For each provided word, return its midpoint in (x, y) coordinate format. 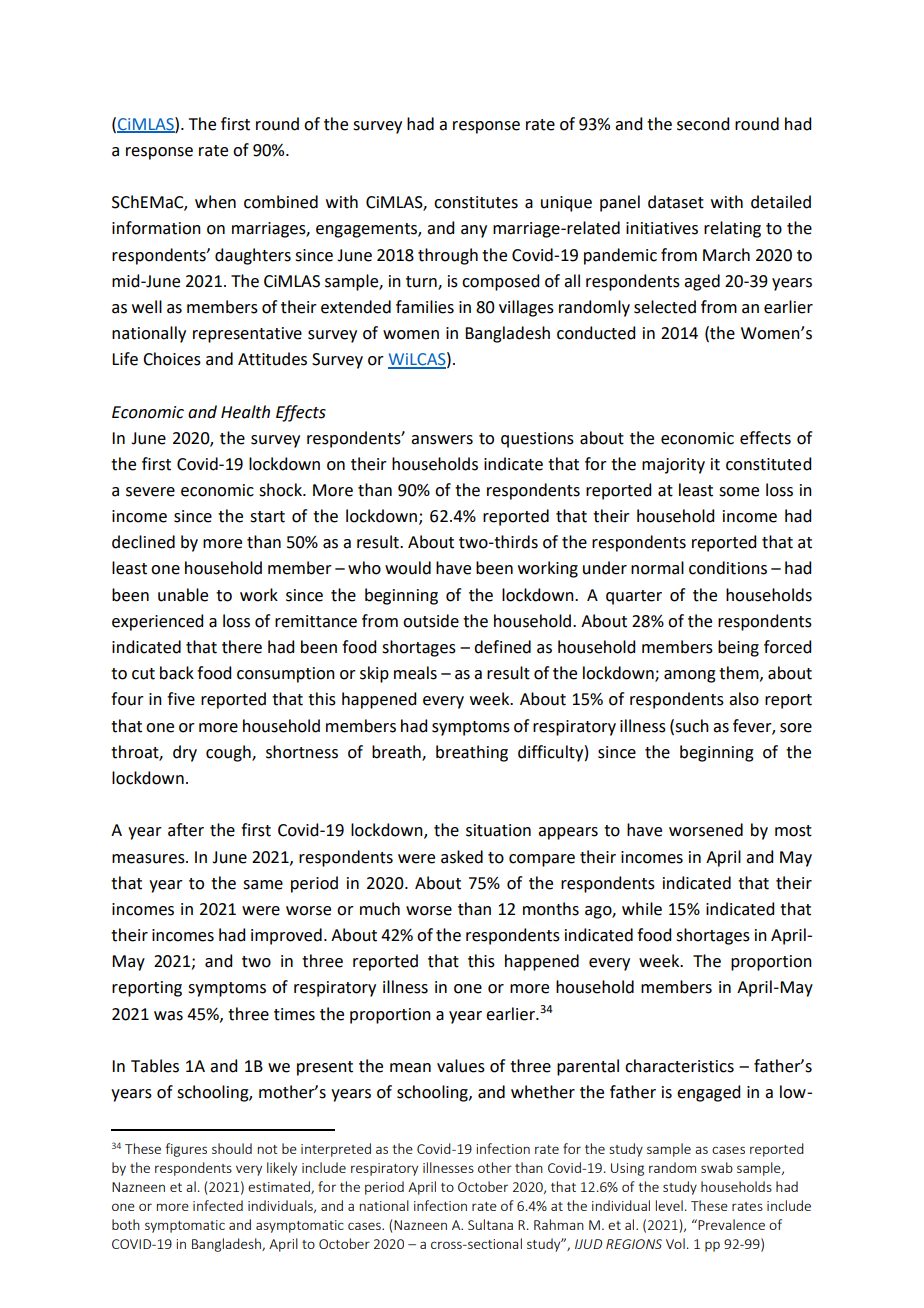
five (181, 699)
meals (415, 673)
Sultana (490, 1224)
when (215, 202)
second (703, 124)
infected (218, 1205)
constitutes (476, 202)
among (690, 676)
